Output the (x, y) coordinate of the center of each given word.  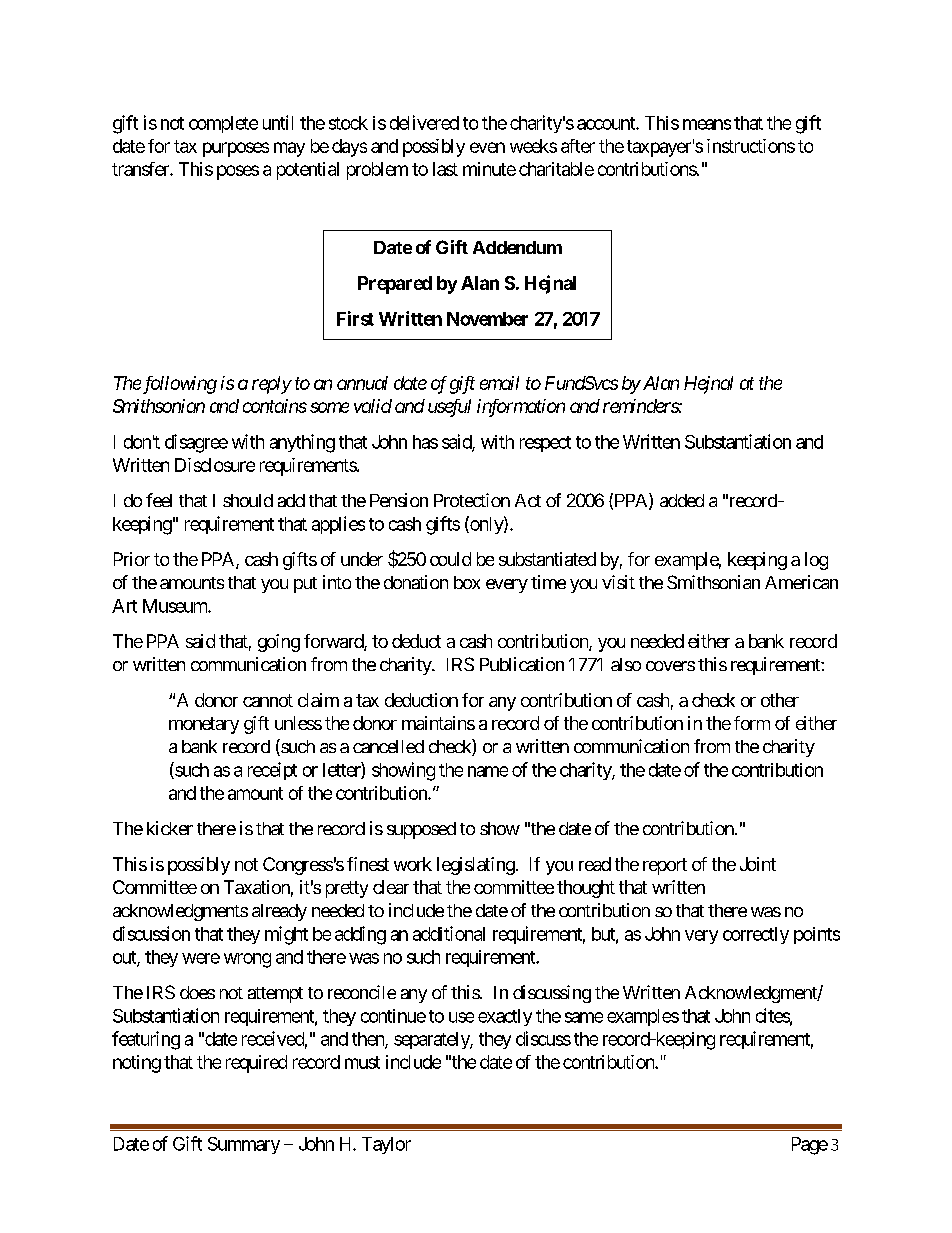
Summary (244, 1145)
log (816, 561)
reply (272, 385)
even (487, 147)
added (682, 500)
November (487, 319)
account (607, 123)
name (488, 771)
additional (449, 933)
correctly (756, 935)
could (450, 559)
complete (223, 124)
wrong (247, 960)
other (780, 700)
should (248, 500)
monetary (204, 725)
